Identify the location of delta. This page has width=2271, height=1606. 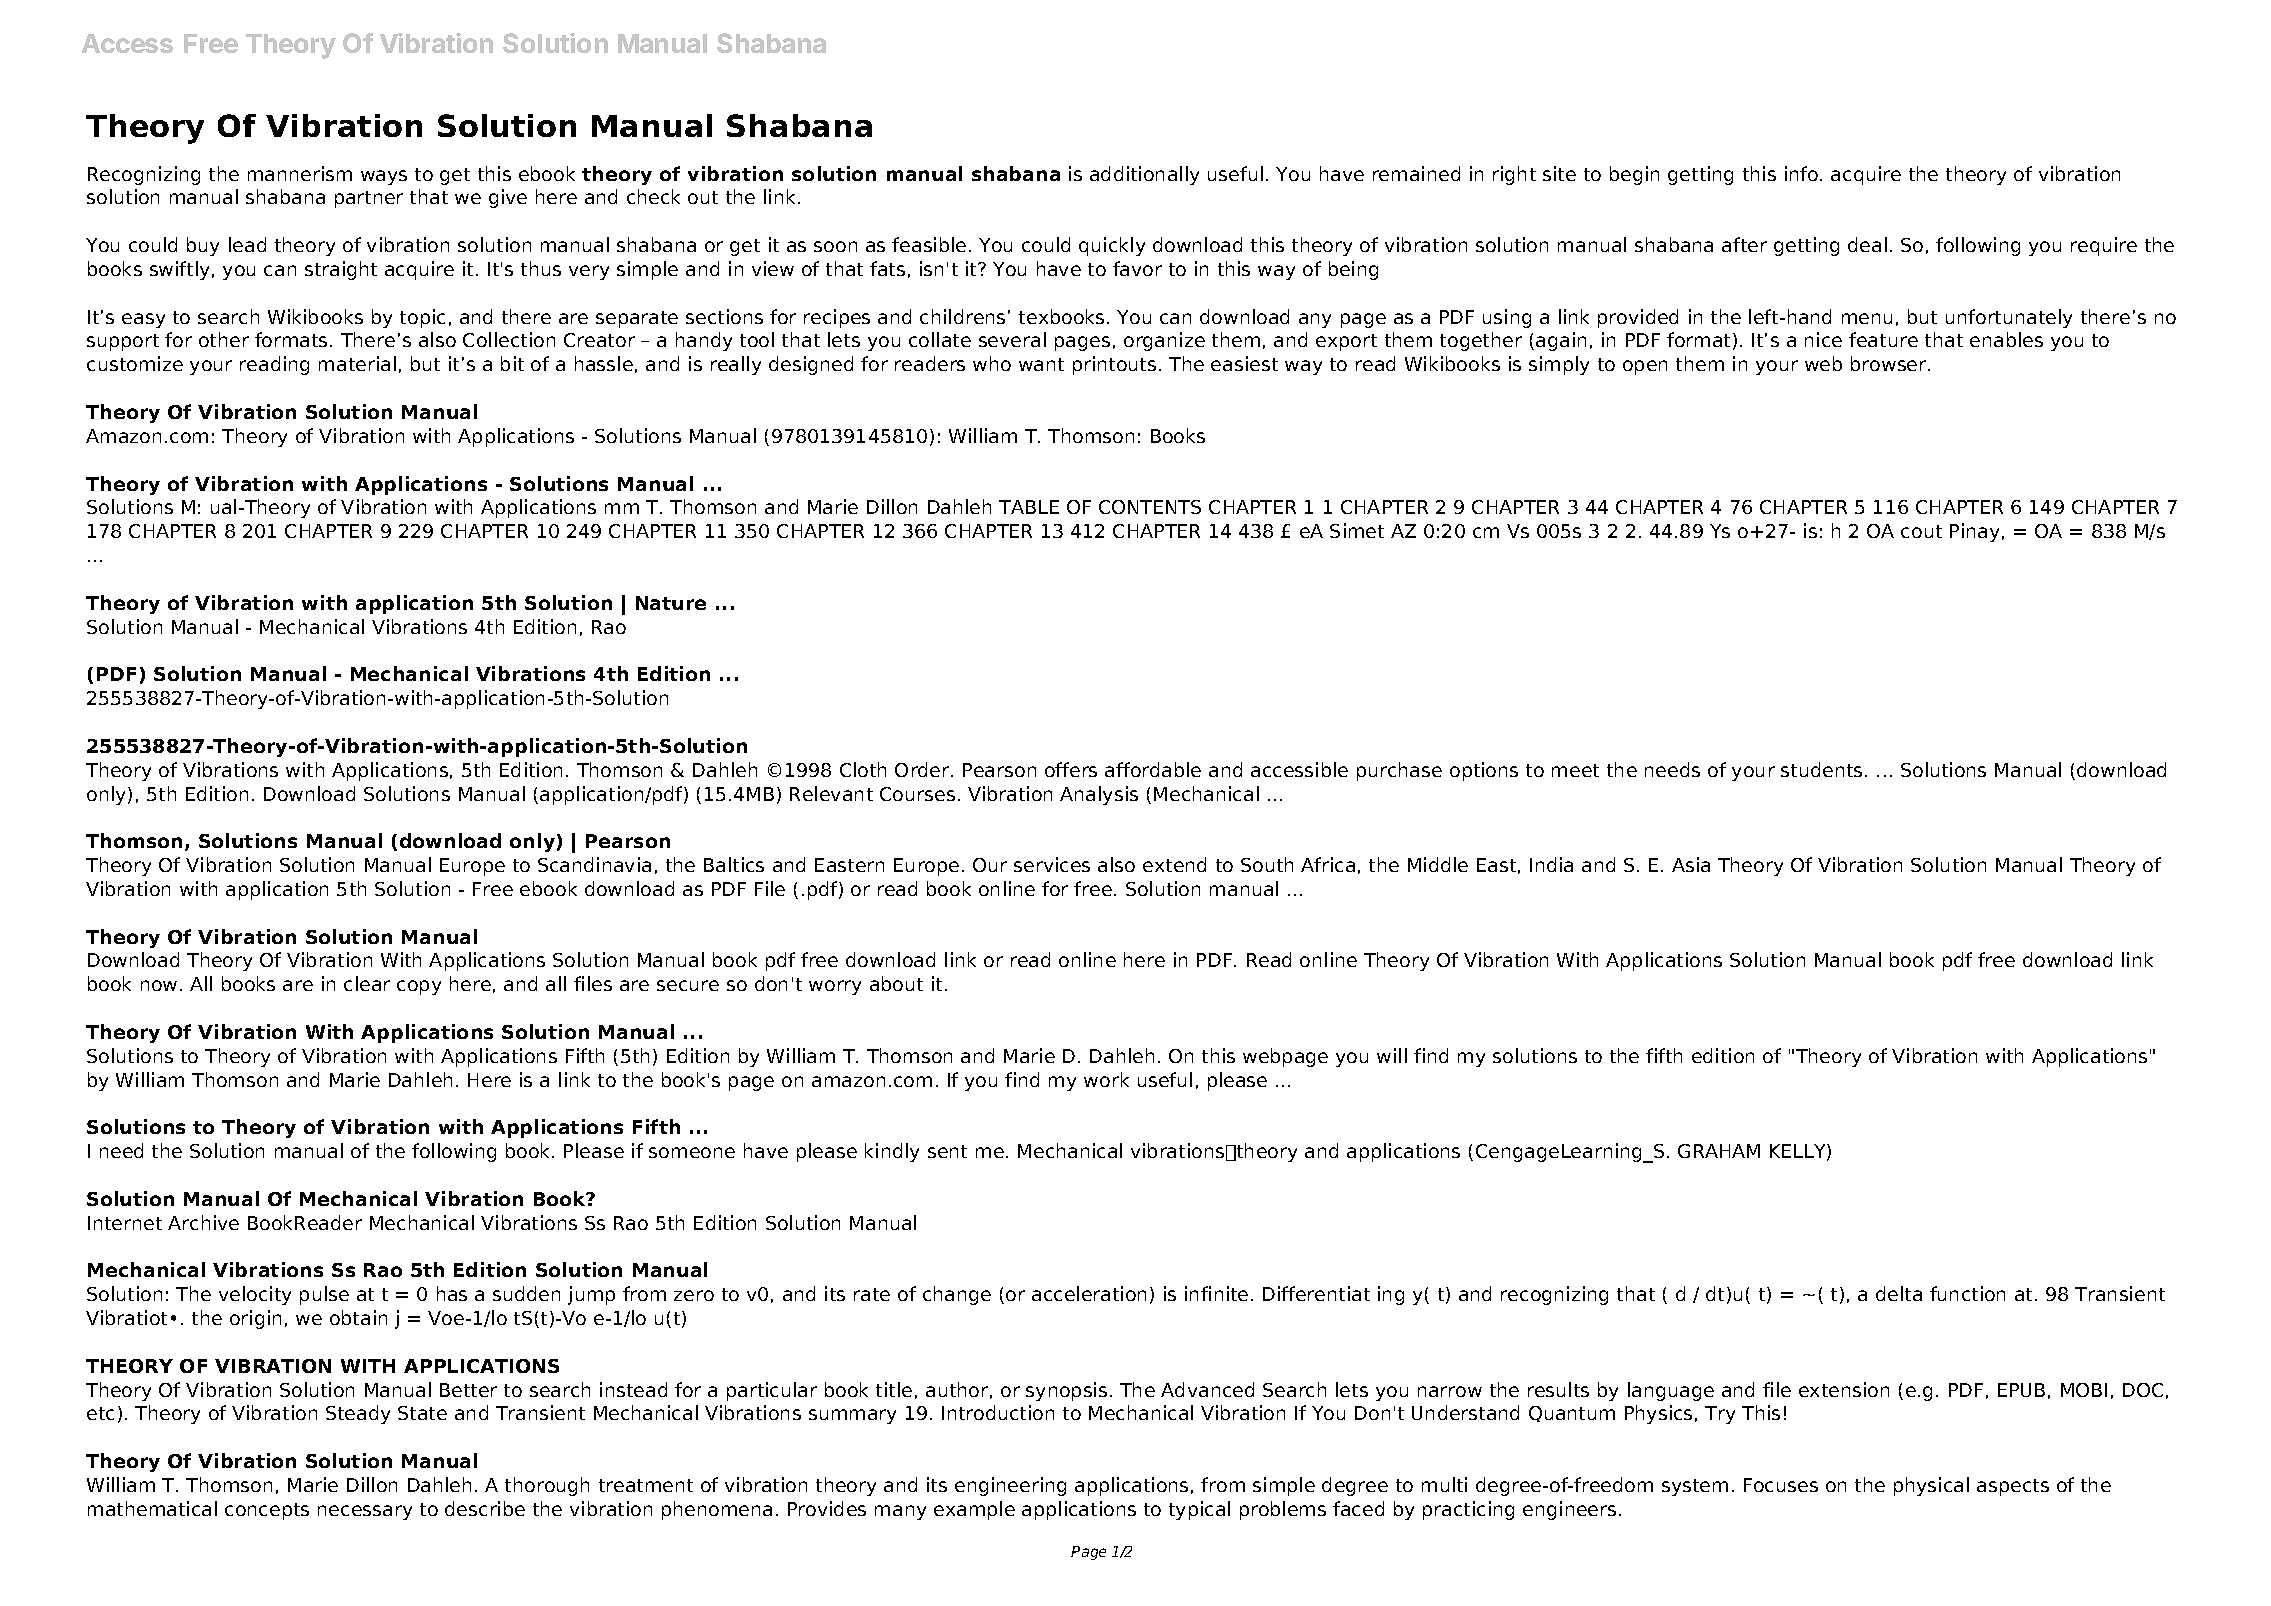
(1899, 1293).
